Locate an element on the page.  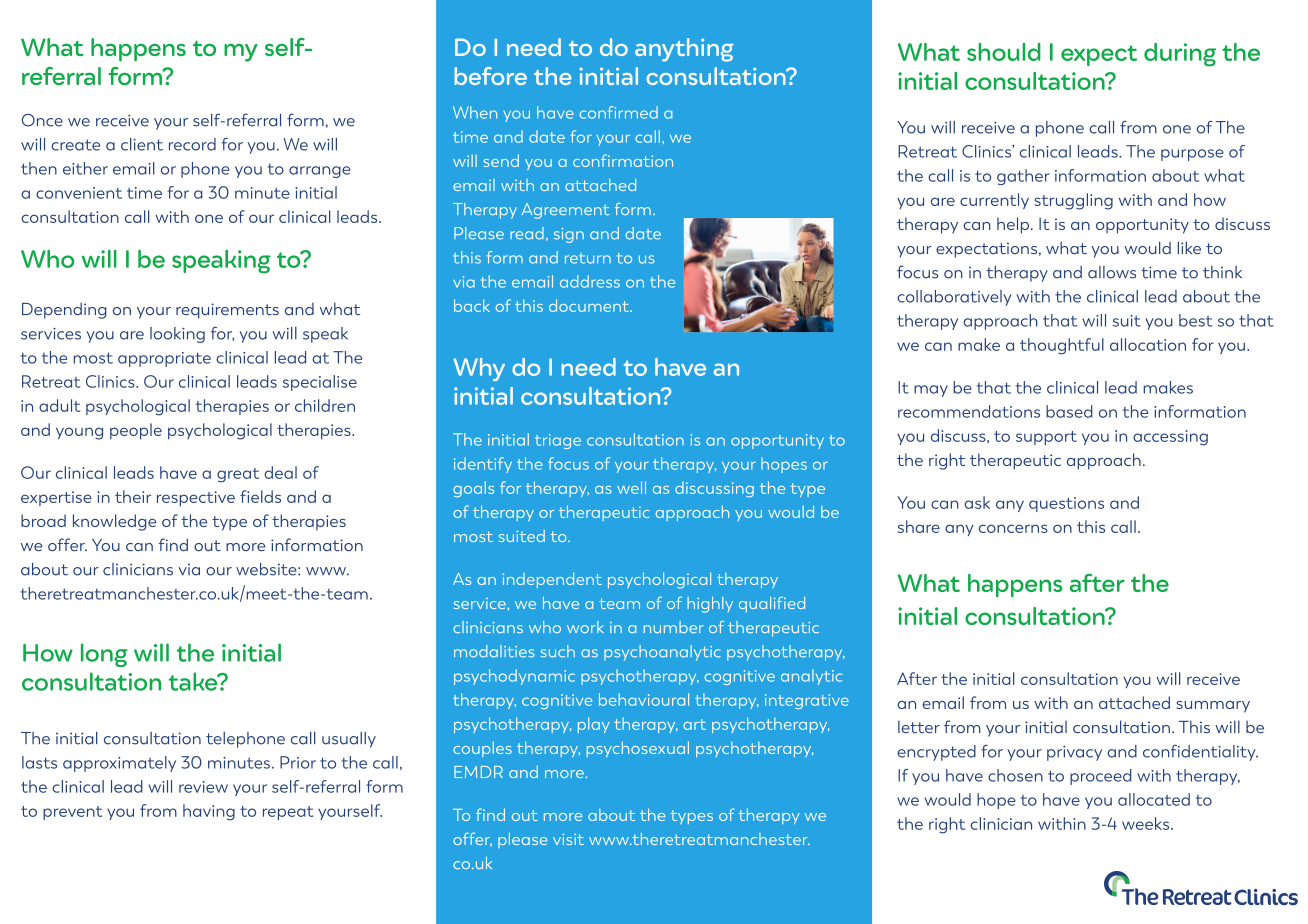
should is located at coordinates (1004, 52).
